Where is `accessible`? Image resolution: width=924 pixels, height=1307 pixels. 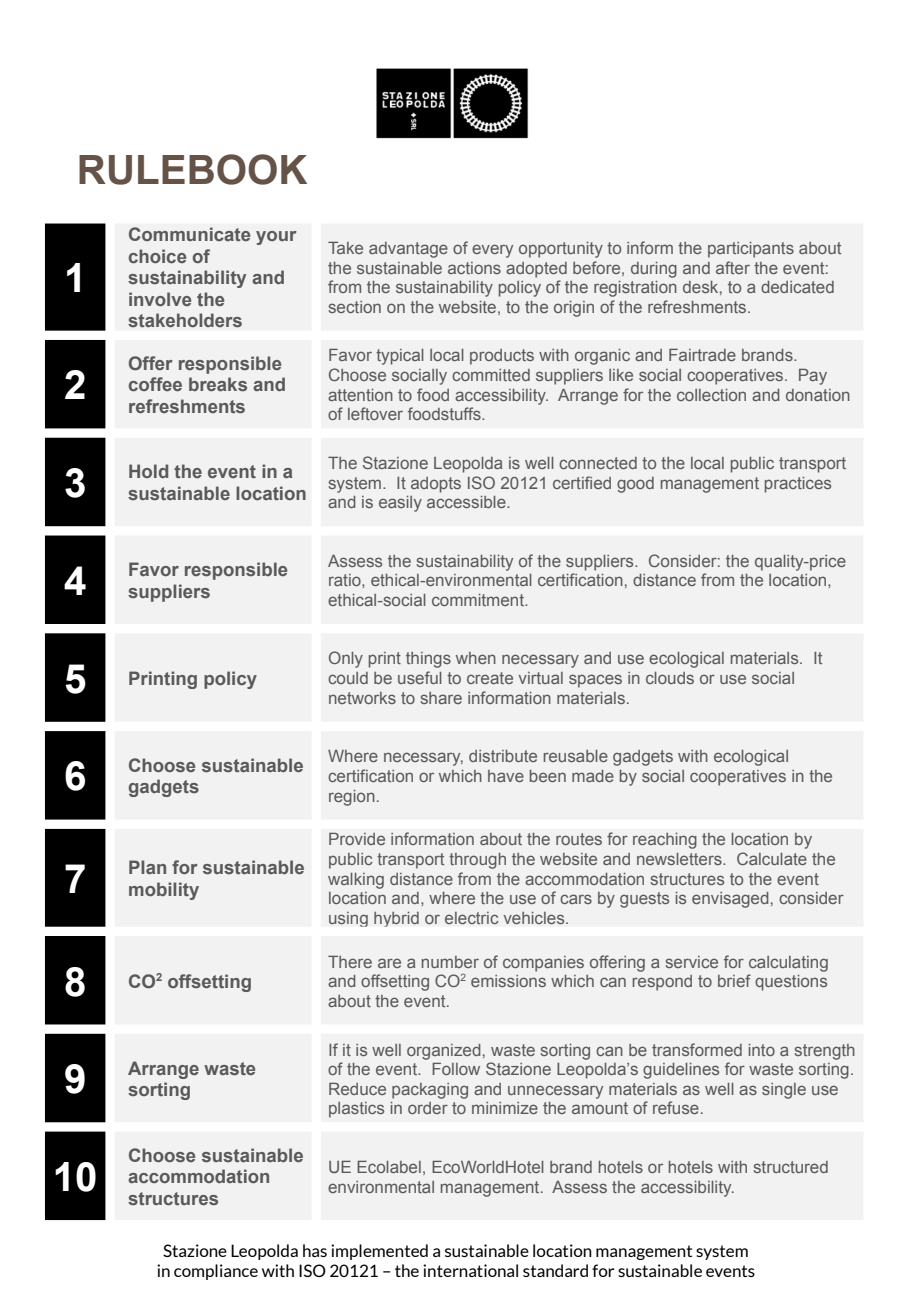 accessible is located at coordinates (467, 502).
